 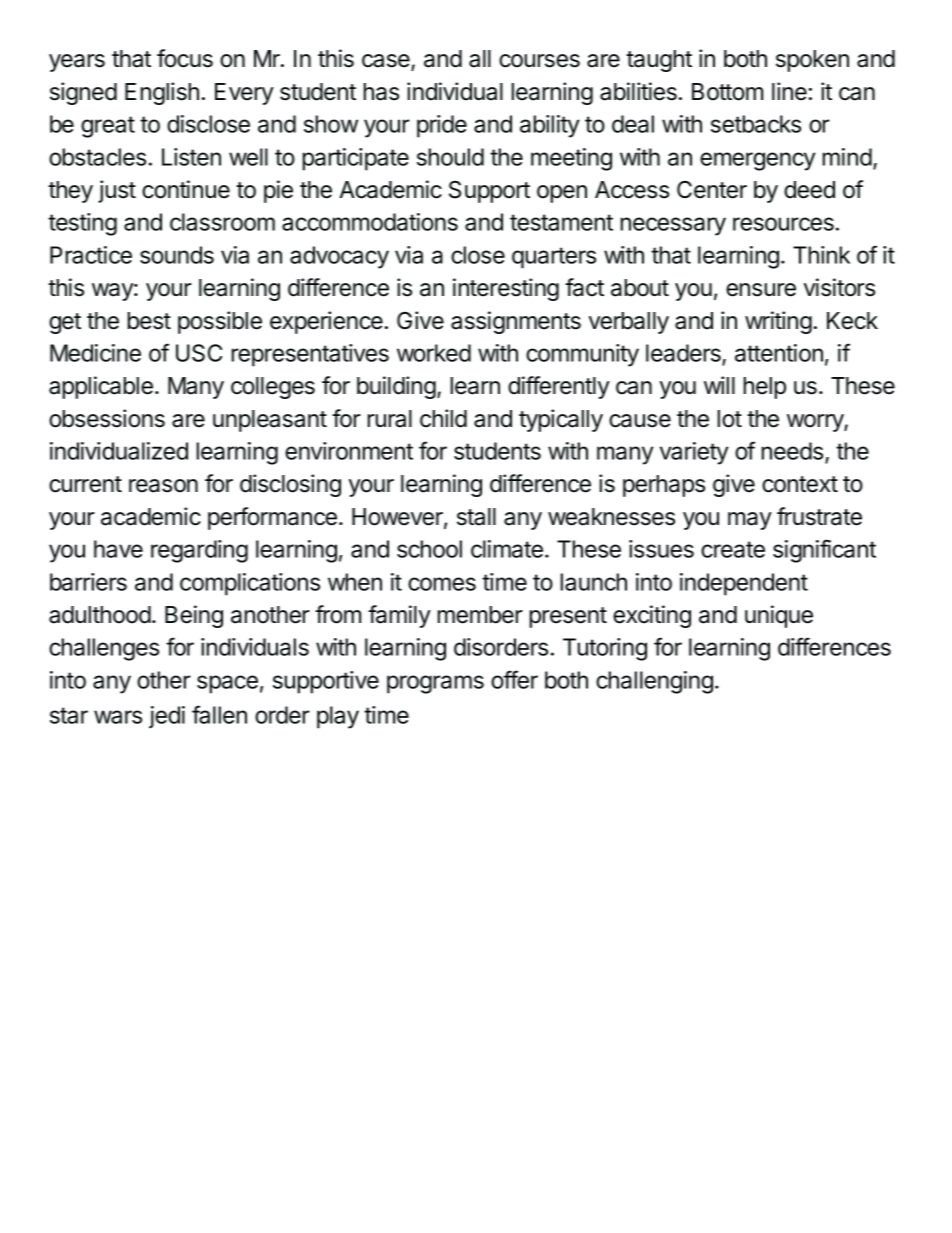 What do you see at coordinates (712, 190) in the screenshot?
I see `Center` at bounding box center [712, 190].
